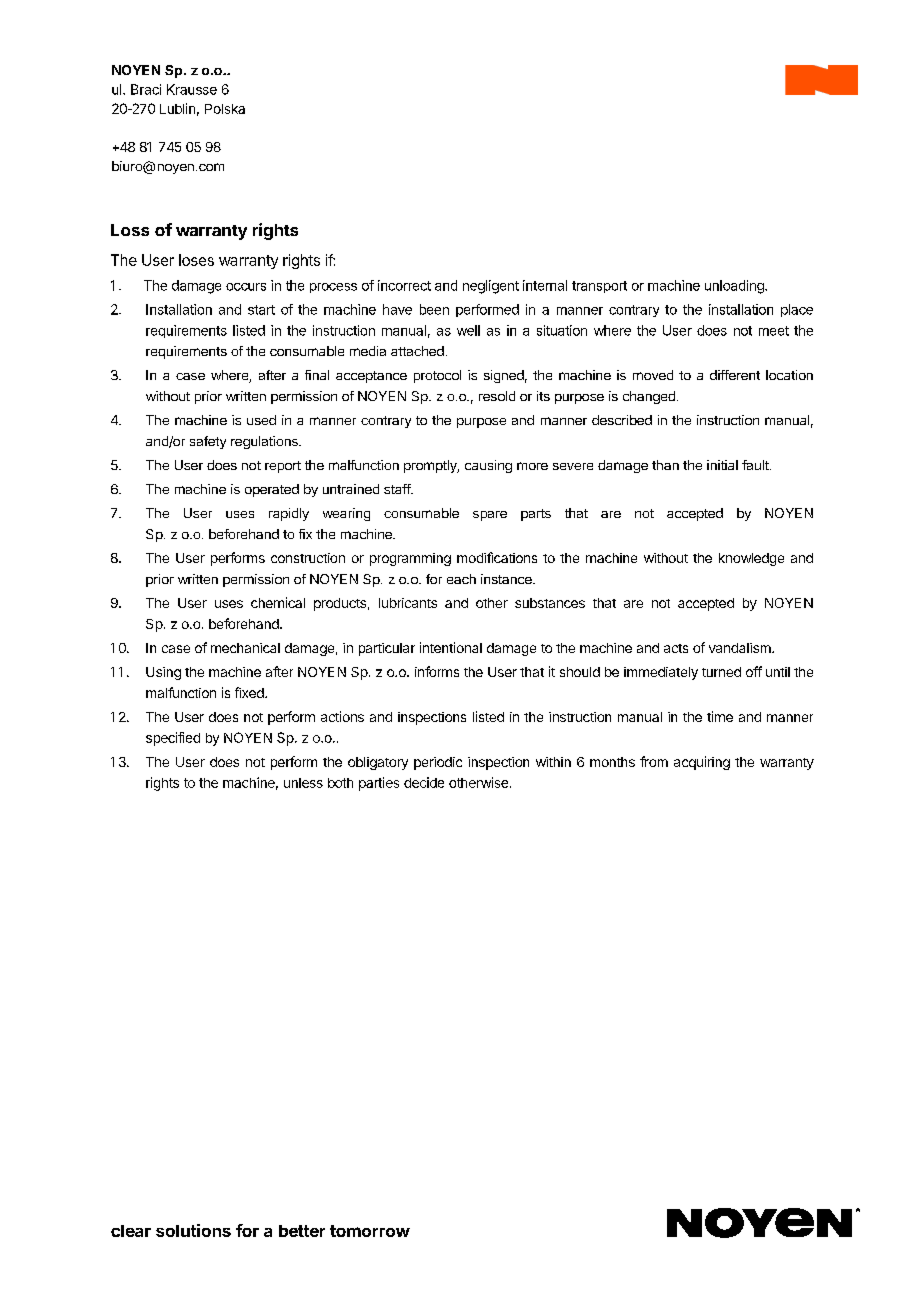  Describe the element at coordinates (720, 716) in the image. I see `time` at that location.
